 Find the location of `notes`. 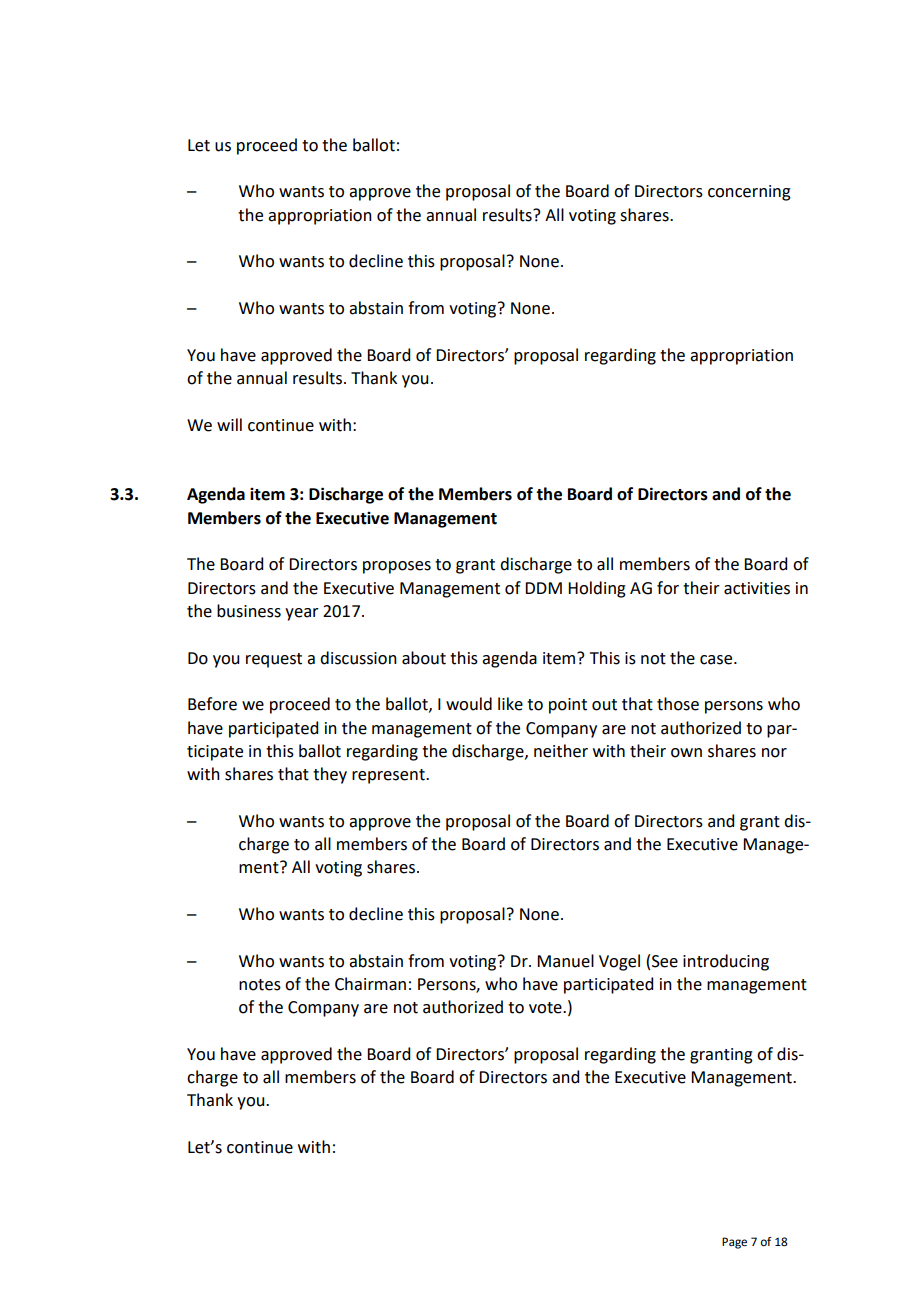

notes is located at coordinates (260, 985).
